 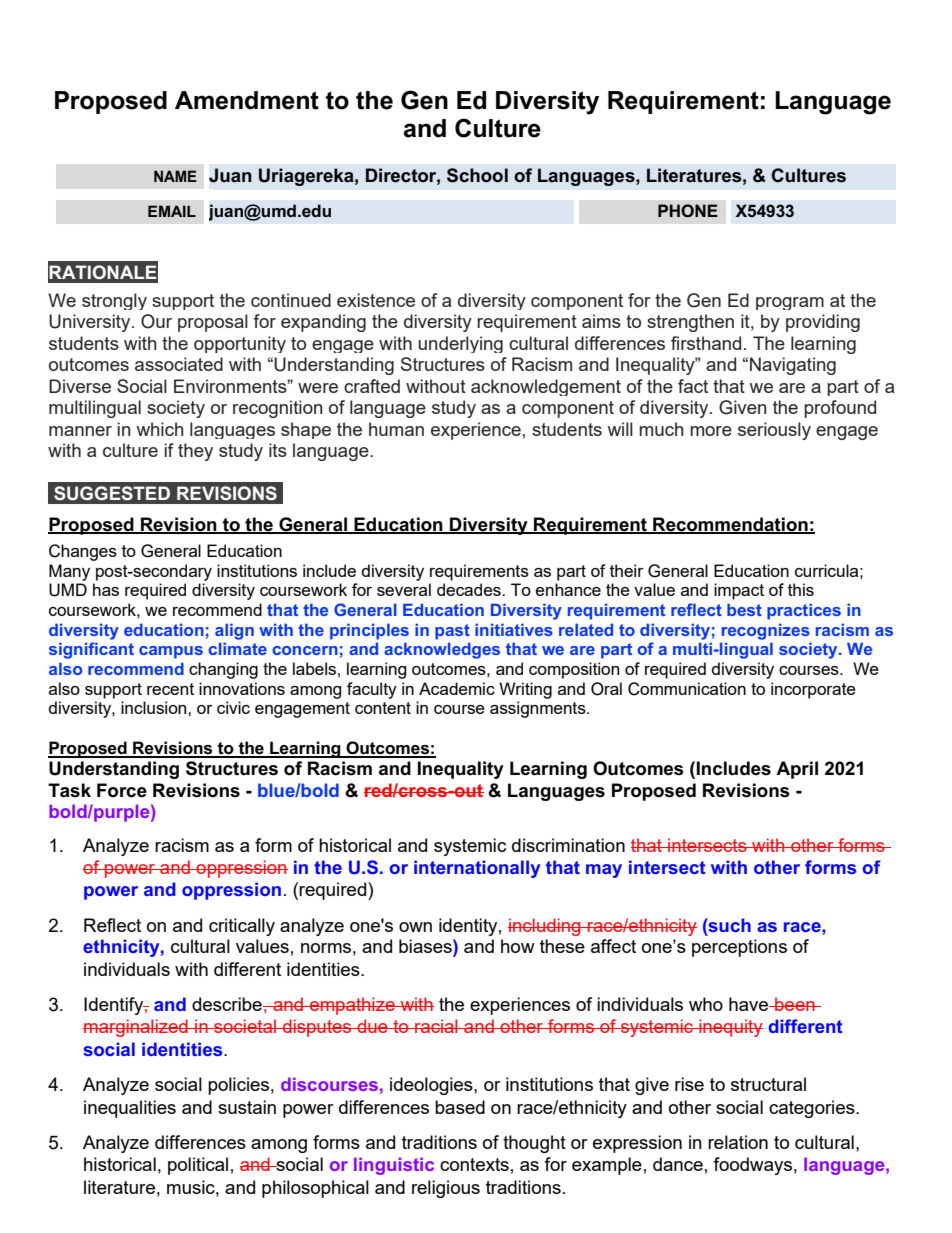 What do you see at coordinates (477, 175) in the screenshot?
I see `School` at bounding box center [477, 175].
